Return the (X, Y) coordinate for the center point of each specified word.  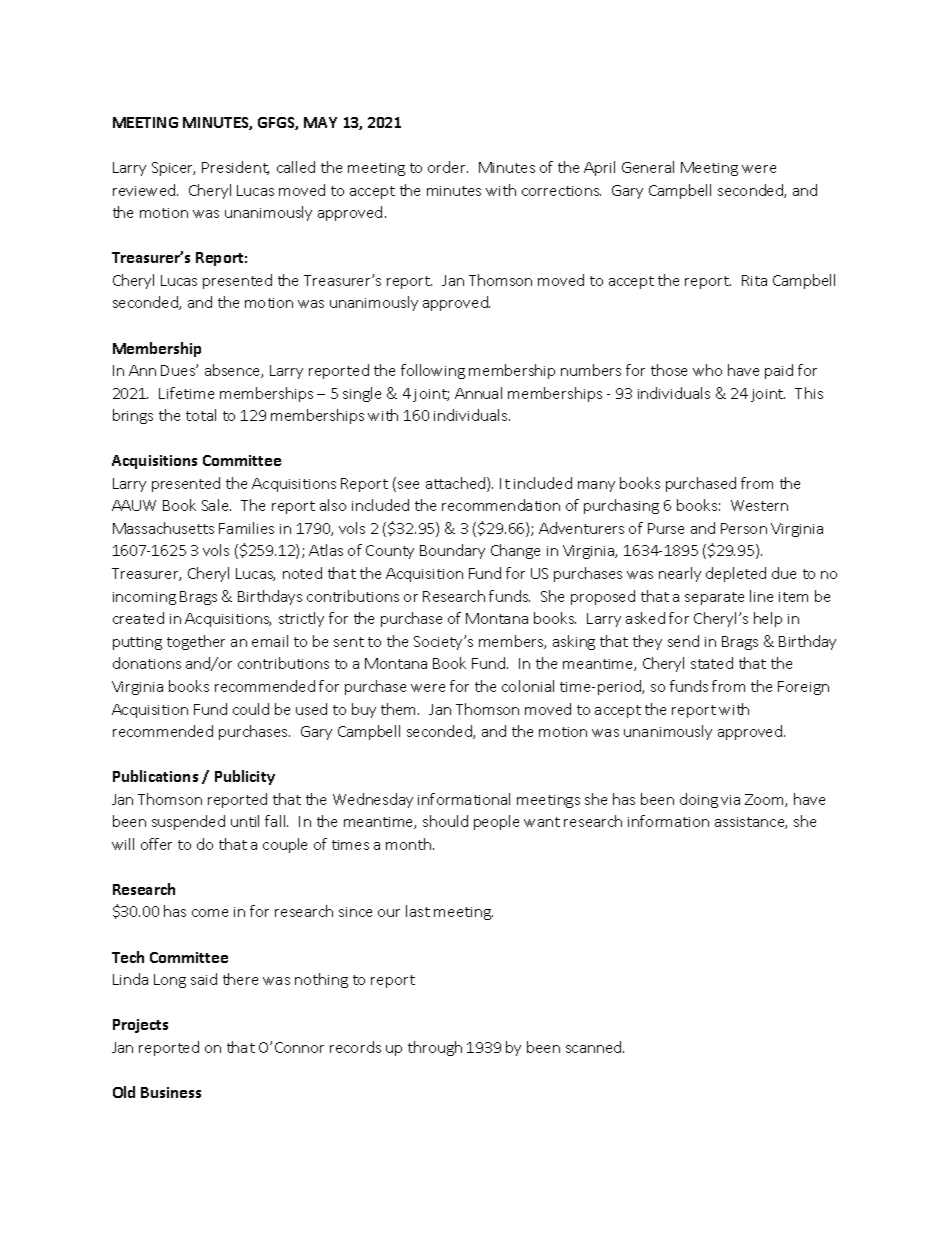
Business (171, 1092)
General (648, 167)
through (435, 1048)
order (448, 167)
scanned (595, 1047)
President (235, 168)
